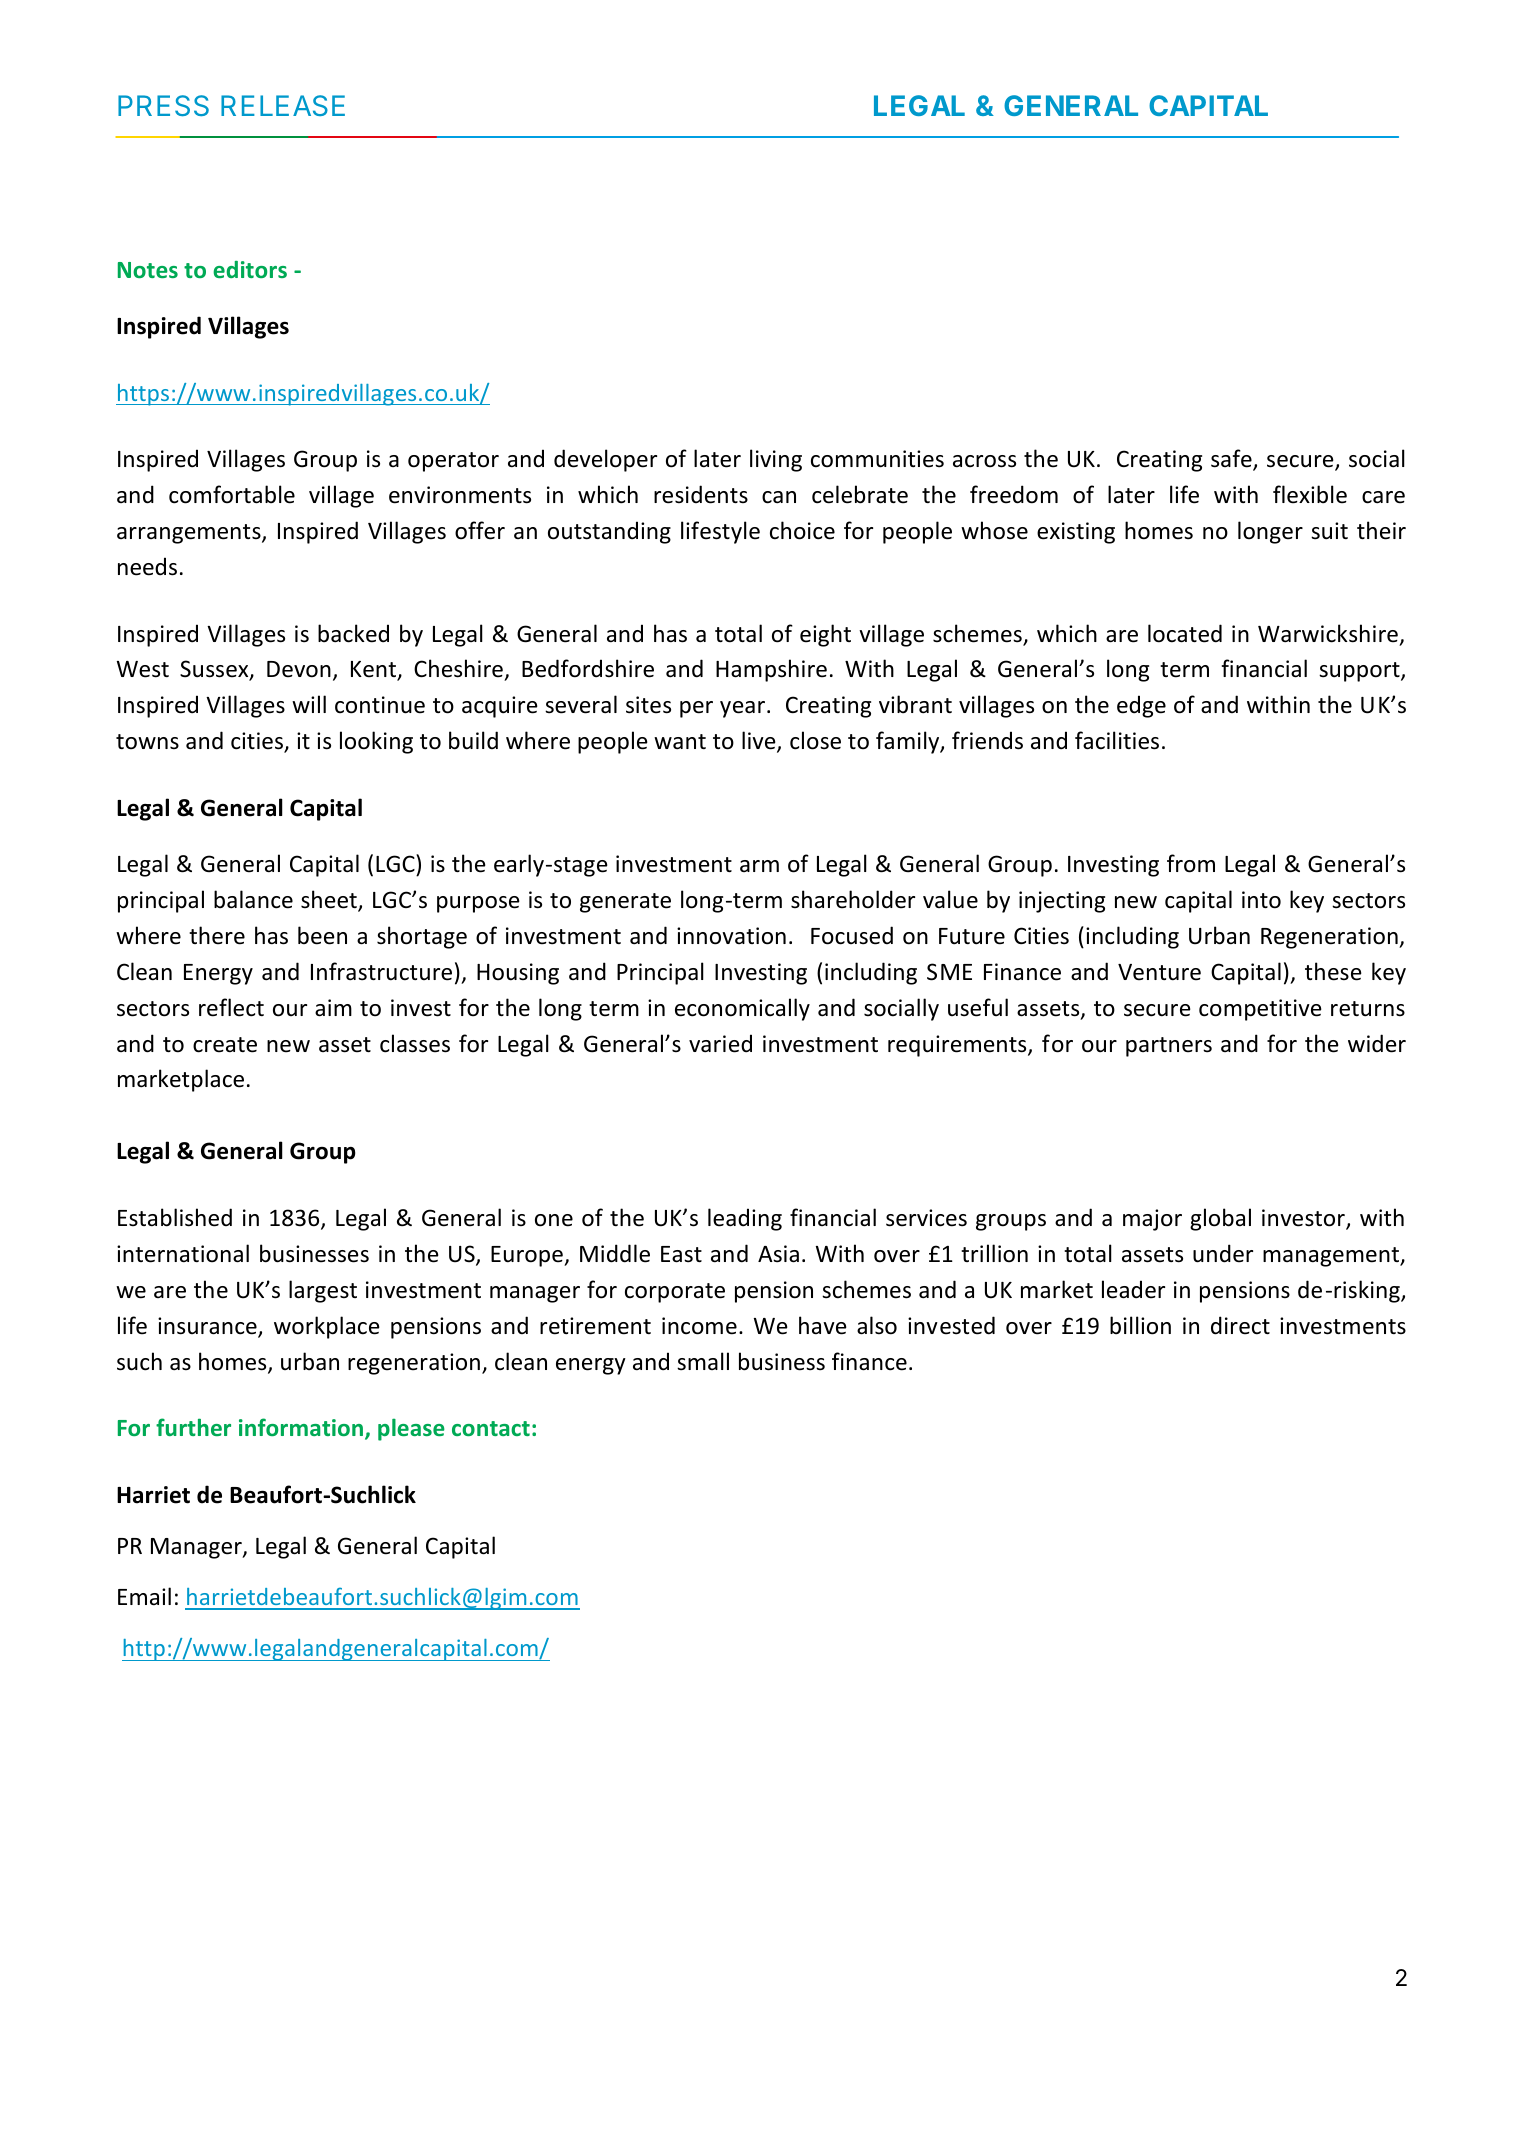 The image size is (1523, 2153). I want to click on can, so click(779, 497).
